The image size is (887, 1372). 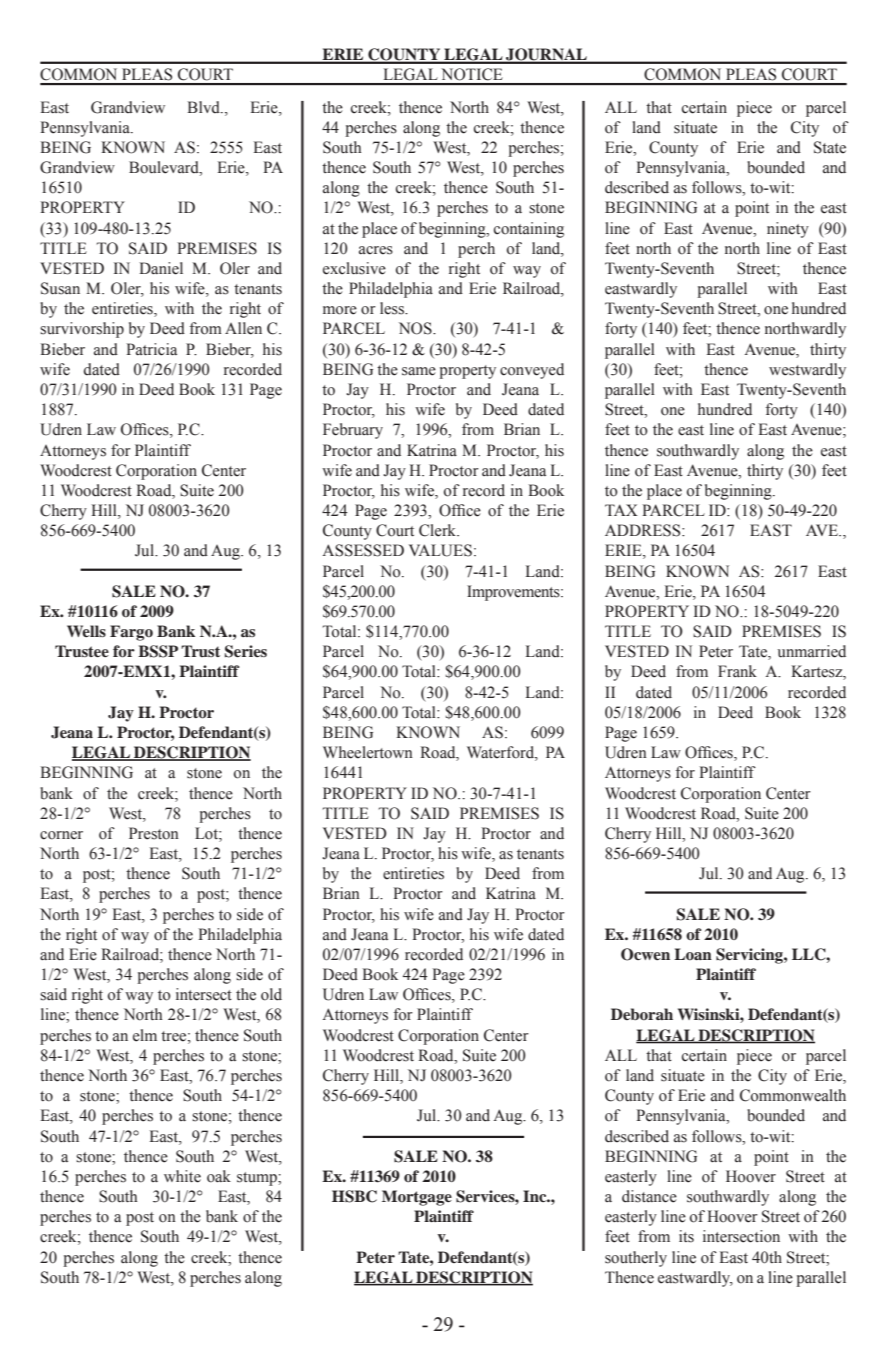 I want to click on white, so click(x=182, y=1176).
